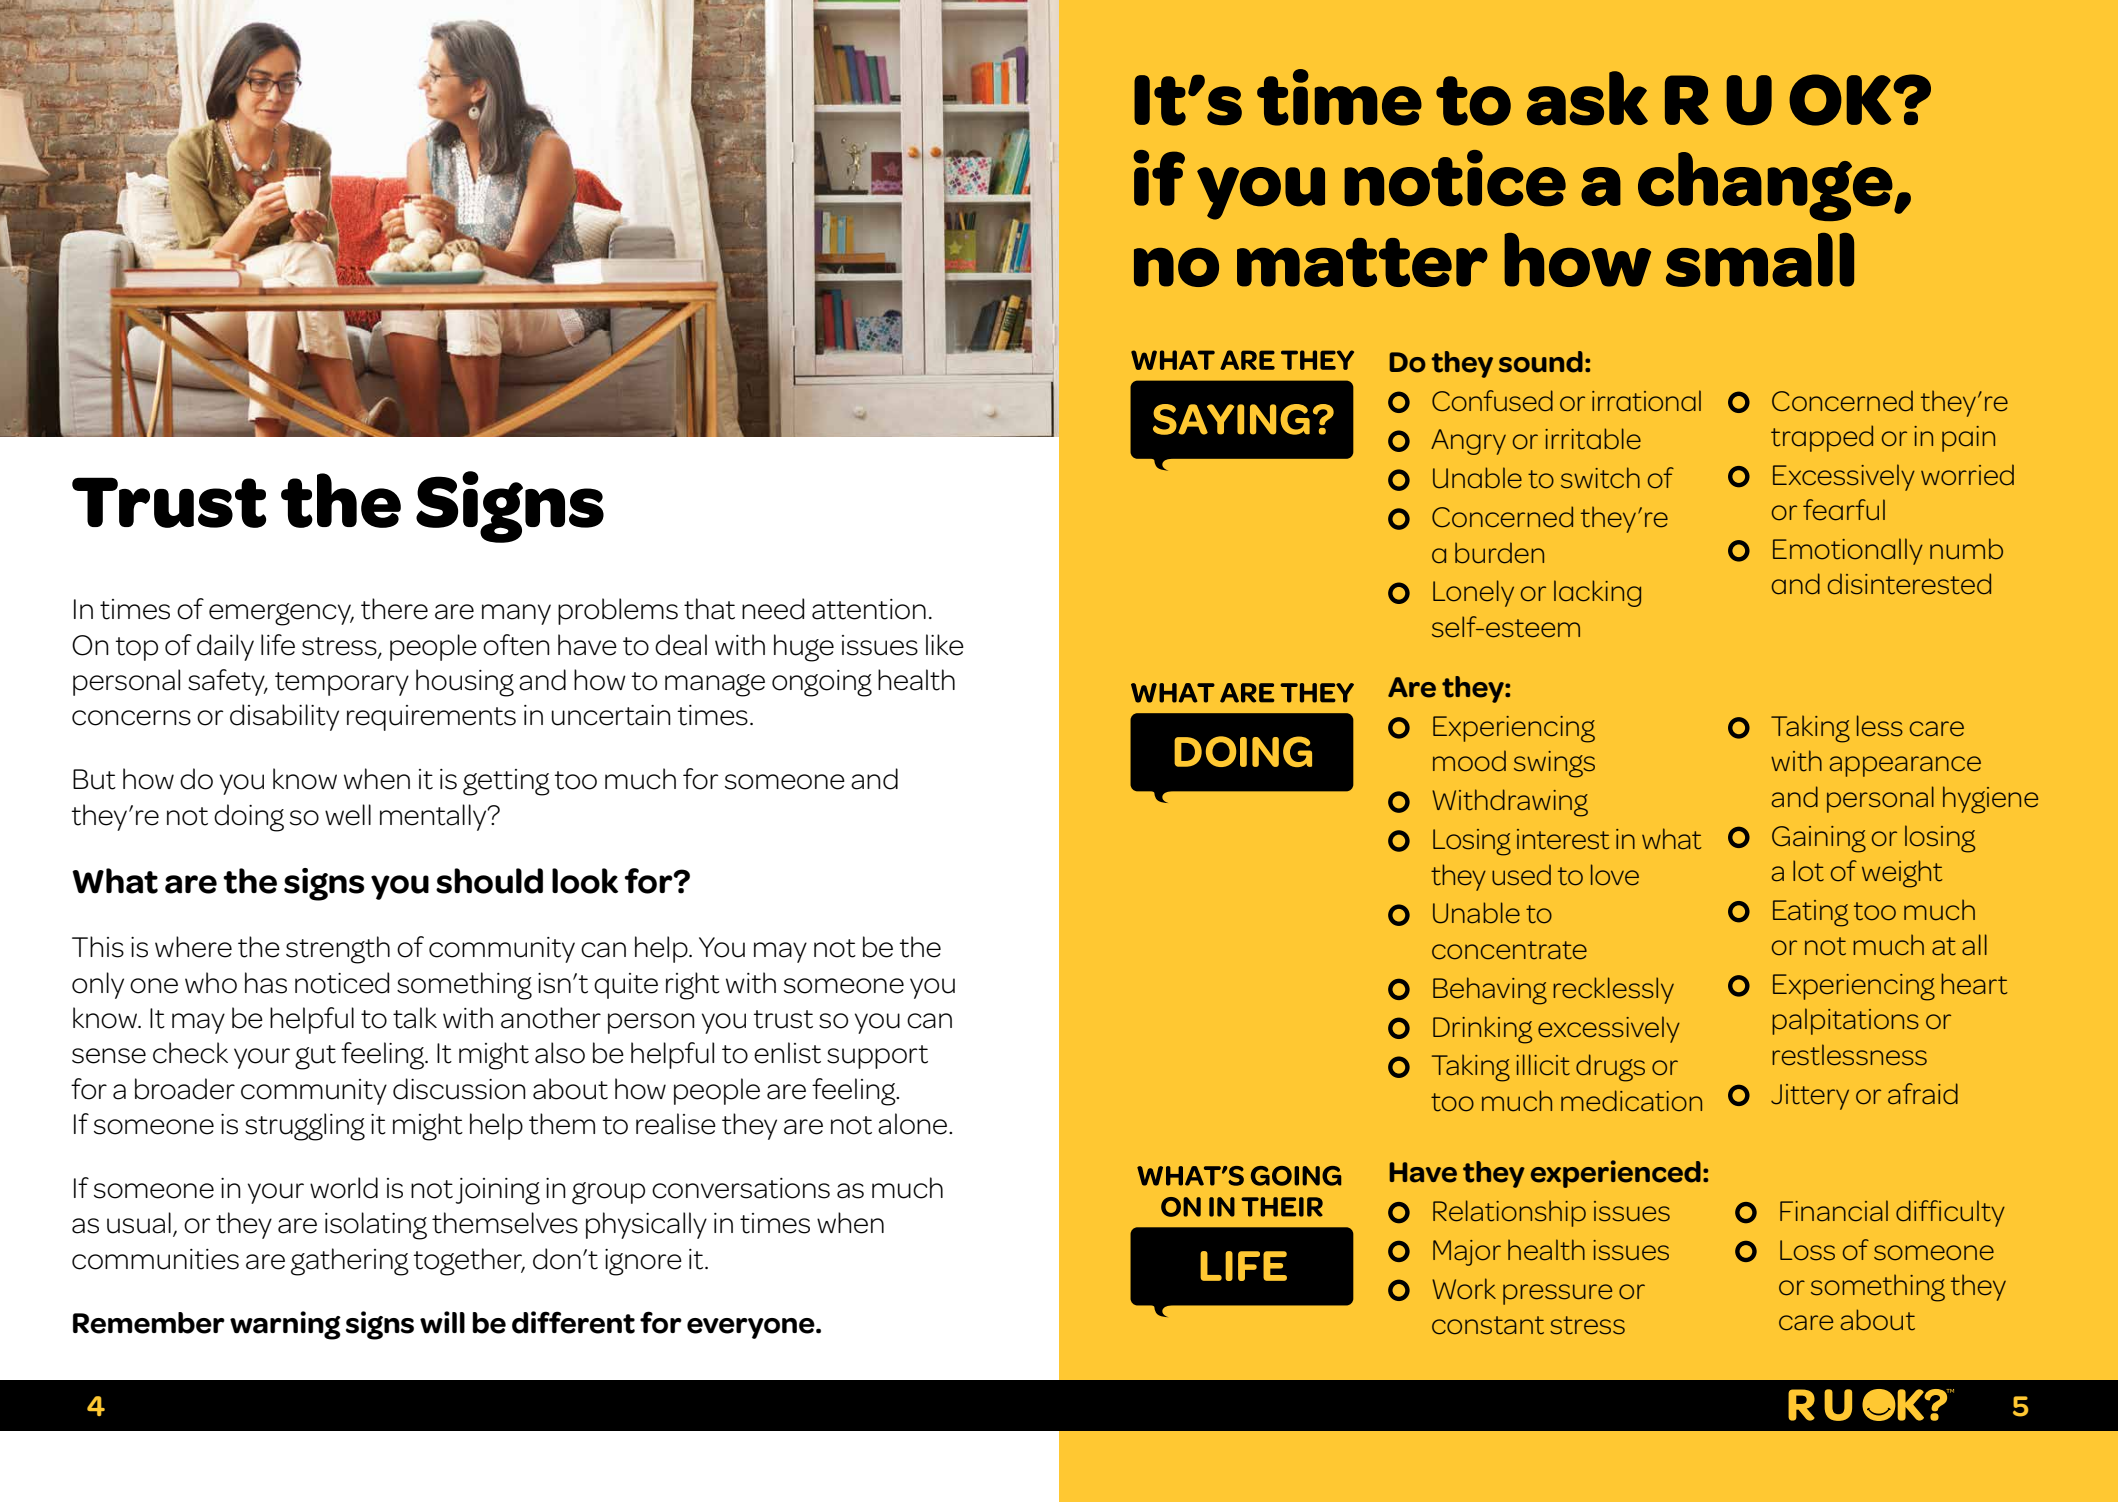 The height and width of the screenshot is (1502, 2118). What do you see at coordinates (394, 609) in the screenshot?
I see `there` at bounding box center [394, 609].
